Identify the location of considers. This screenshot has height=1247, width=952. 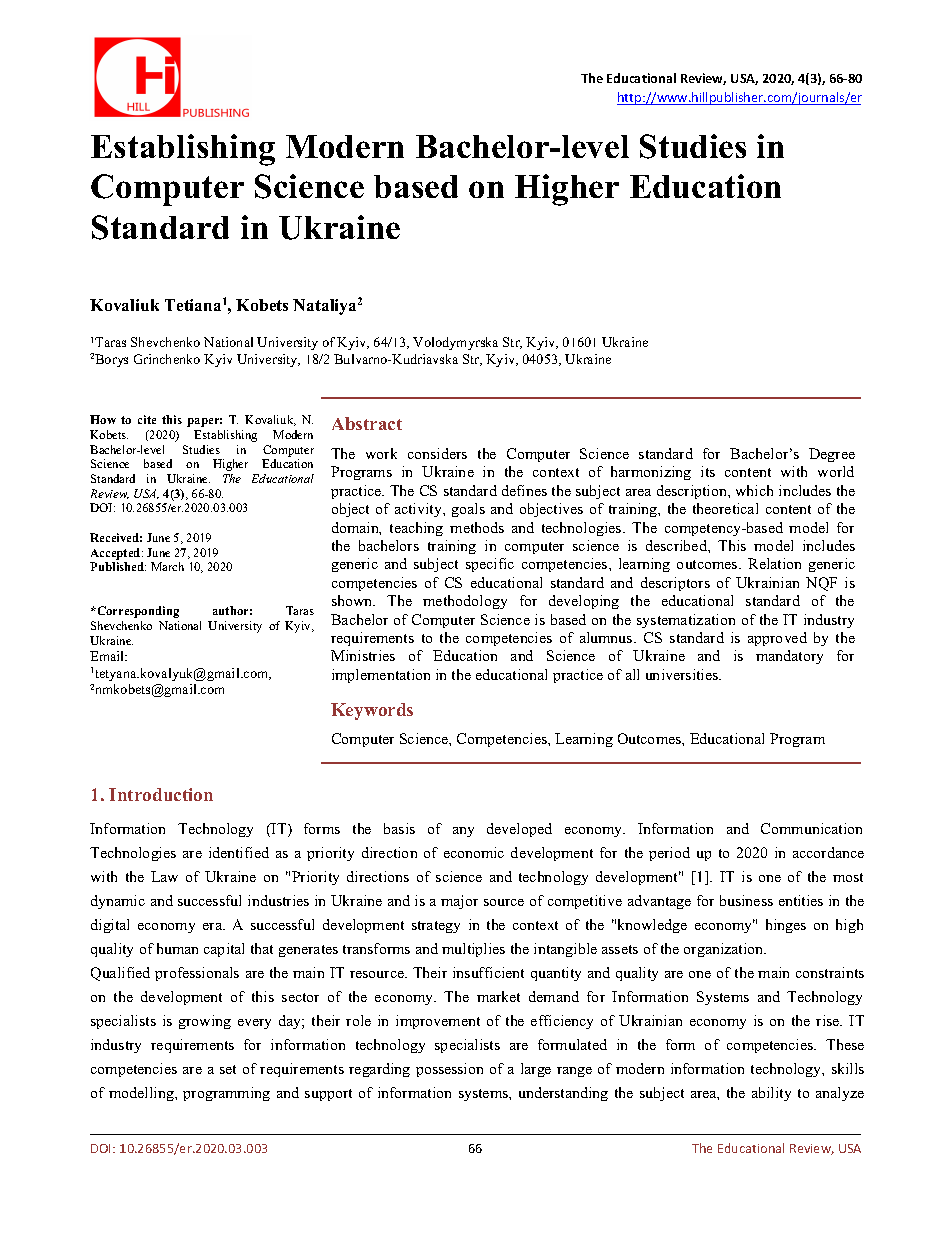
(437, 453).
